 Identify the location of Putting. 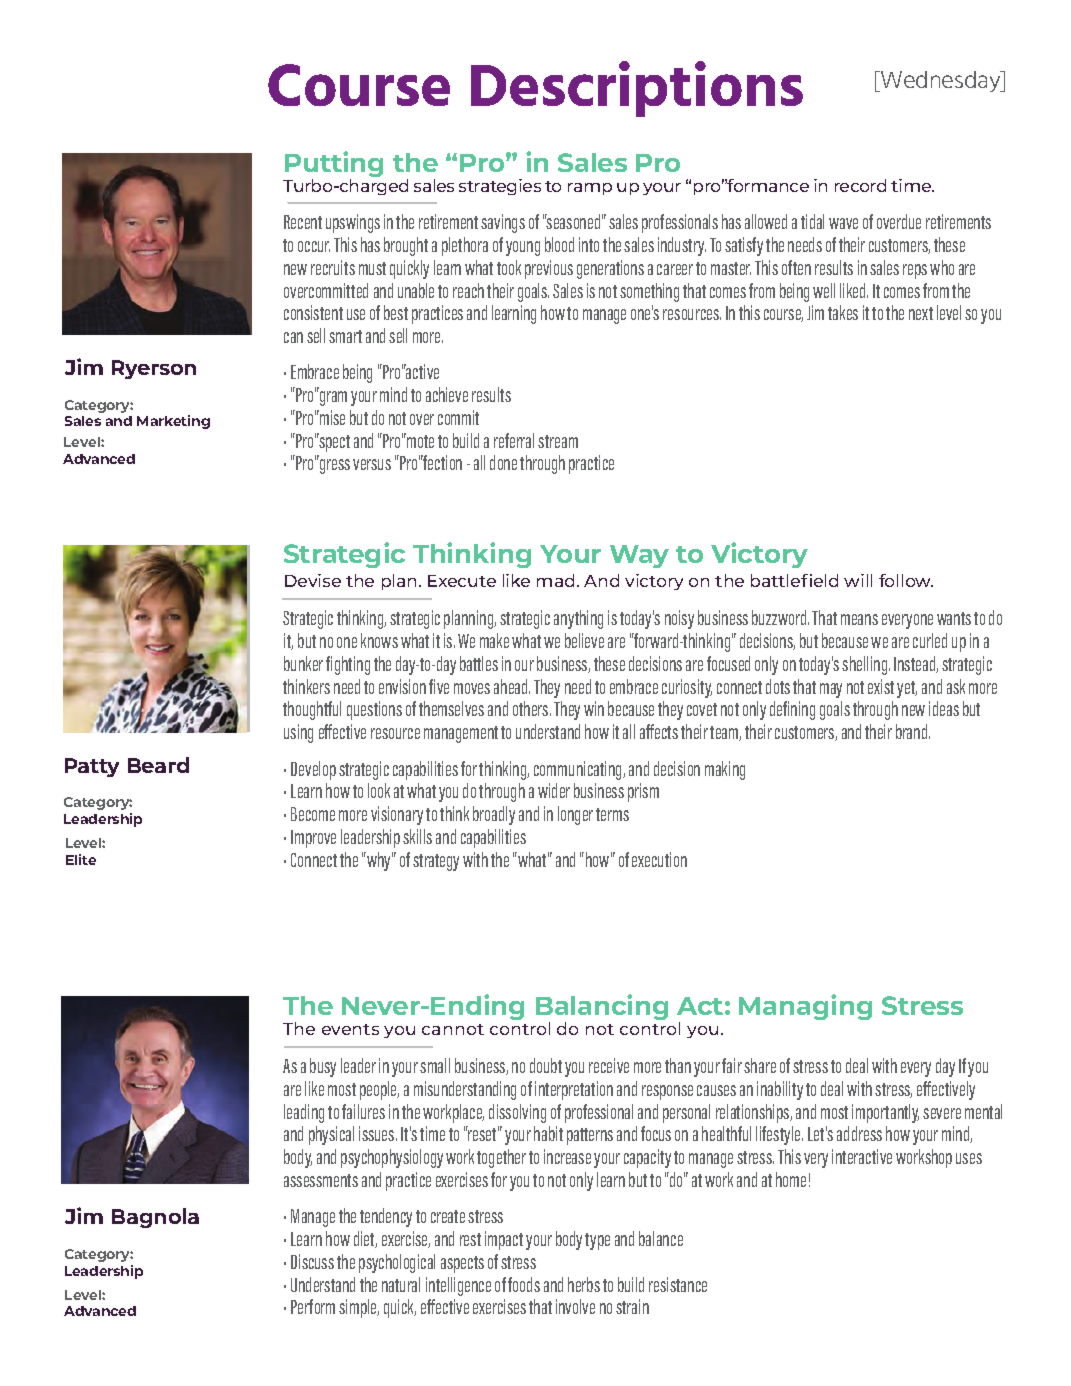
(334, 165).
